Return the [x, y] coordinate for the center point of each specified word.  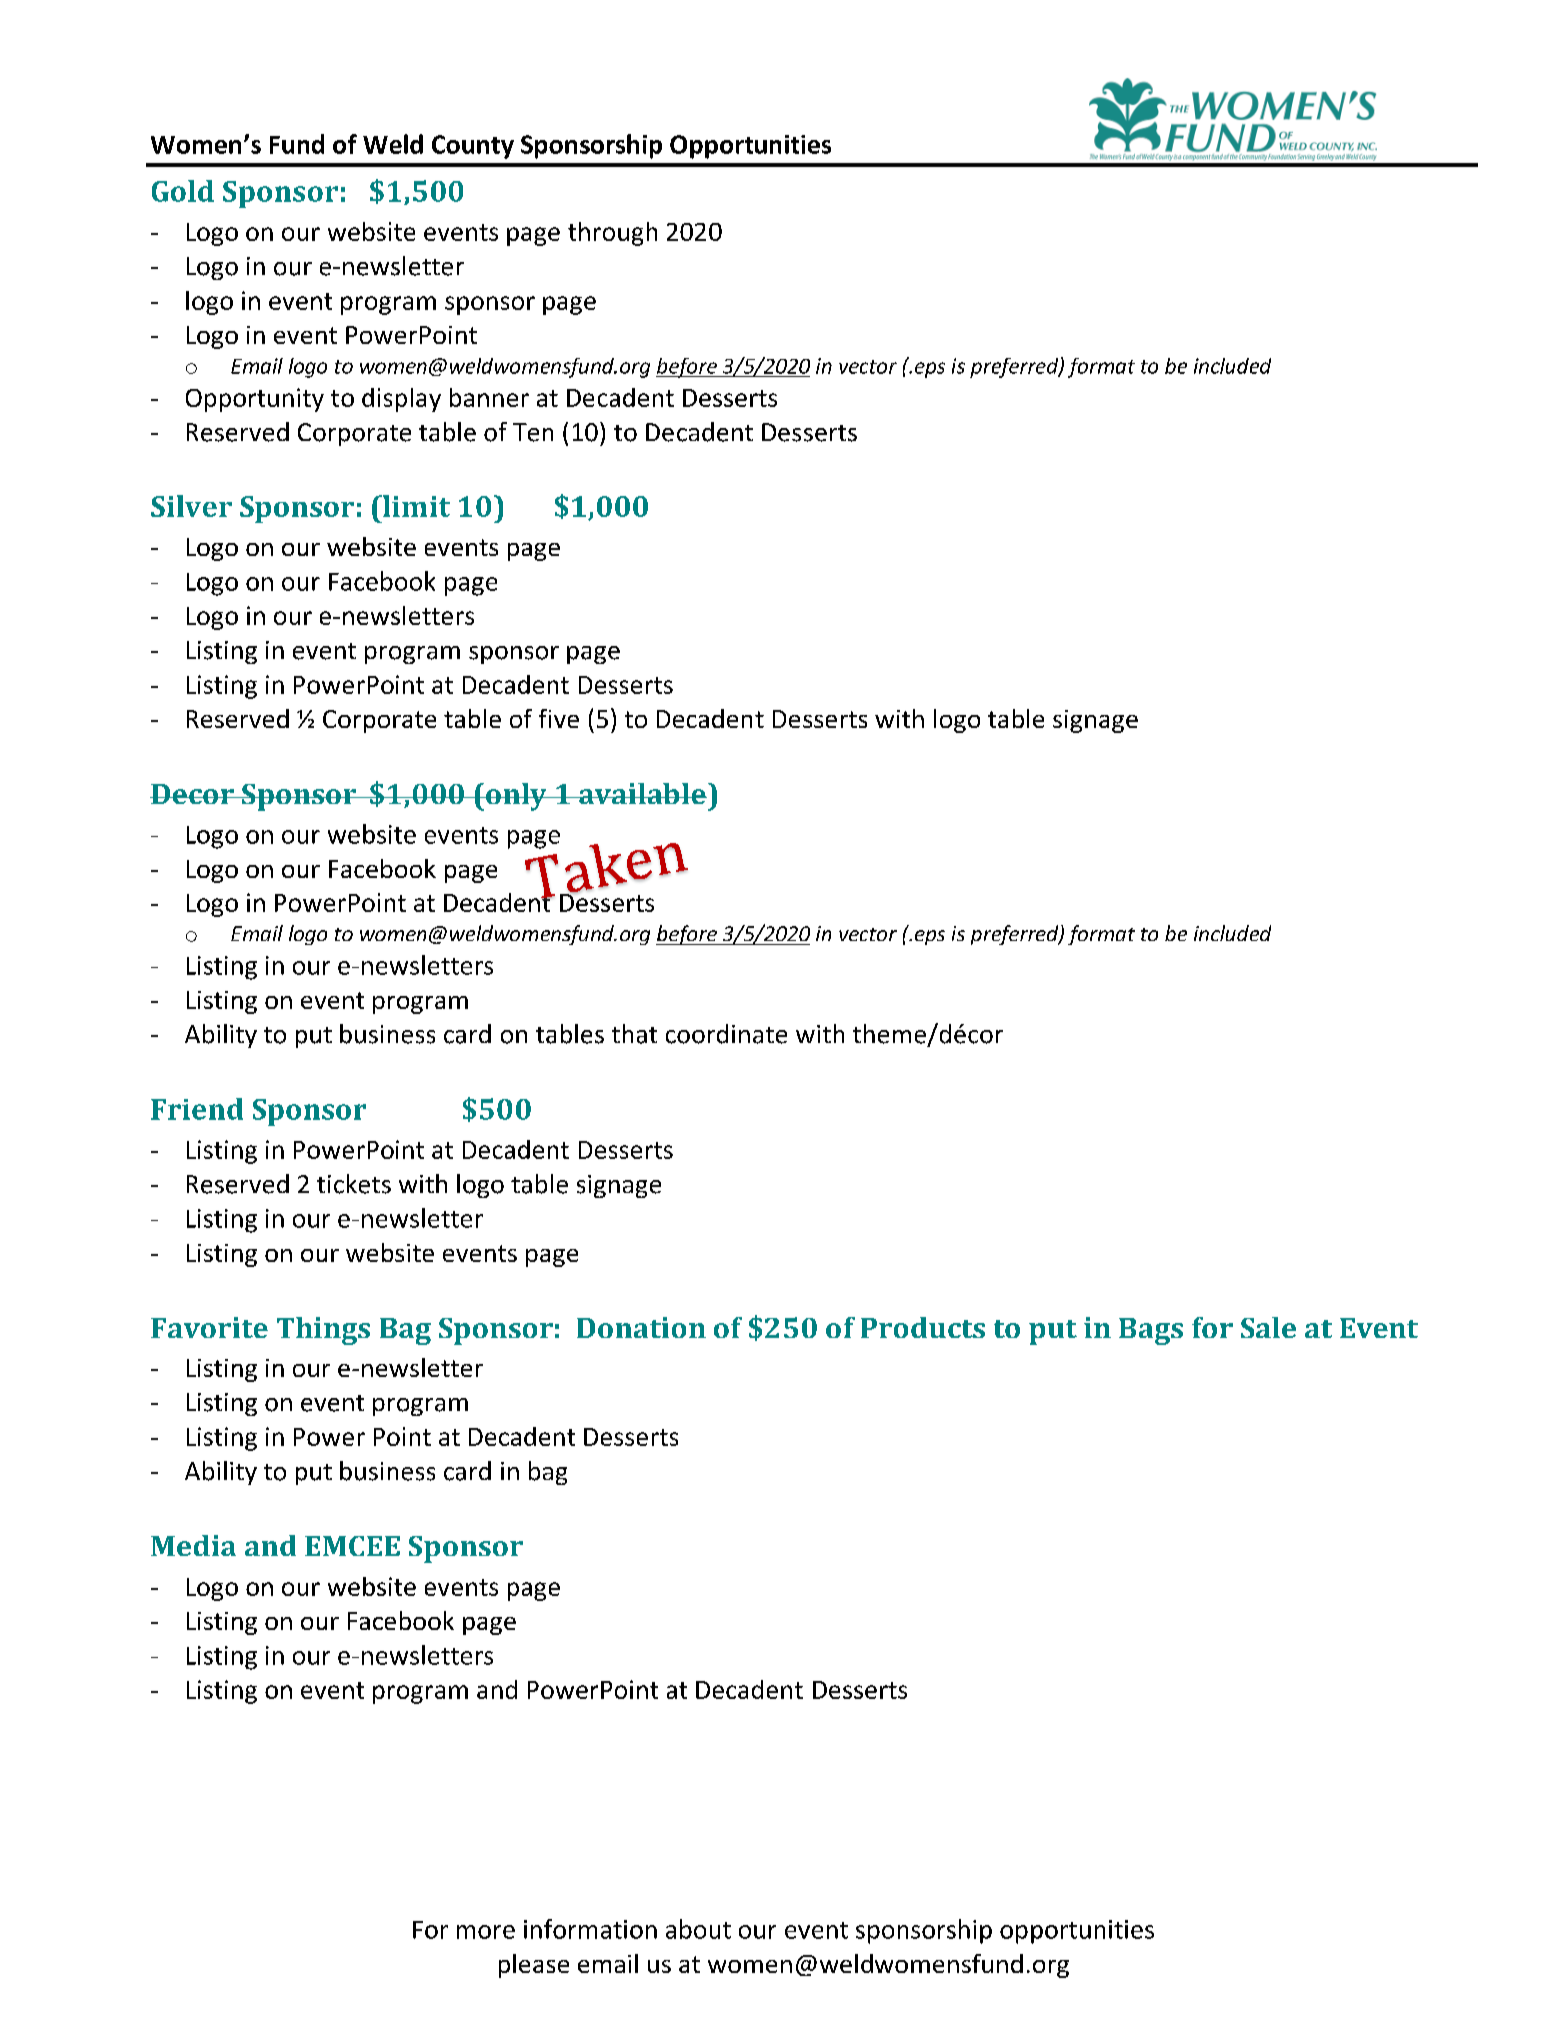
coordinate [726, 1034]
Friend [197, 1109]
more [486, 1932]
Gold [183, 191]
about [698, 1929]
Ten [533, 432]
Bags [1151, 1331]
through [612, 234]
